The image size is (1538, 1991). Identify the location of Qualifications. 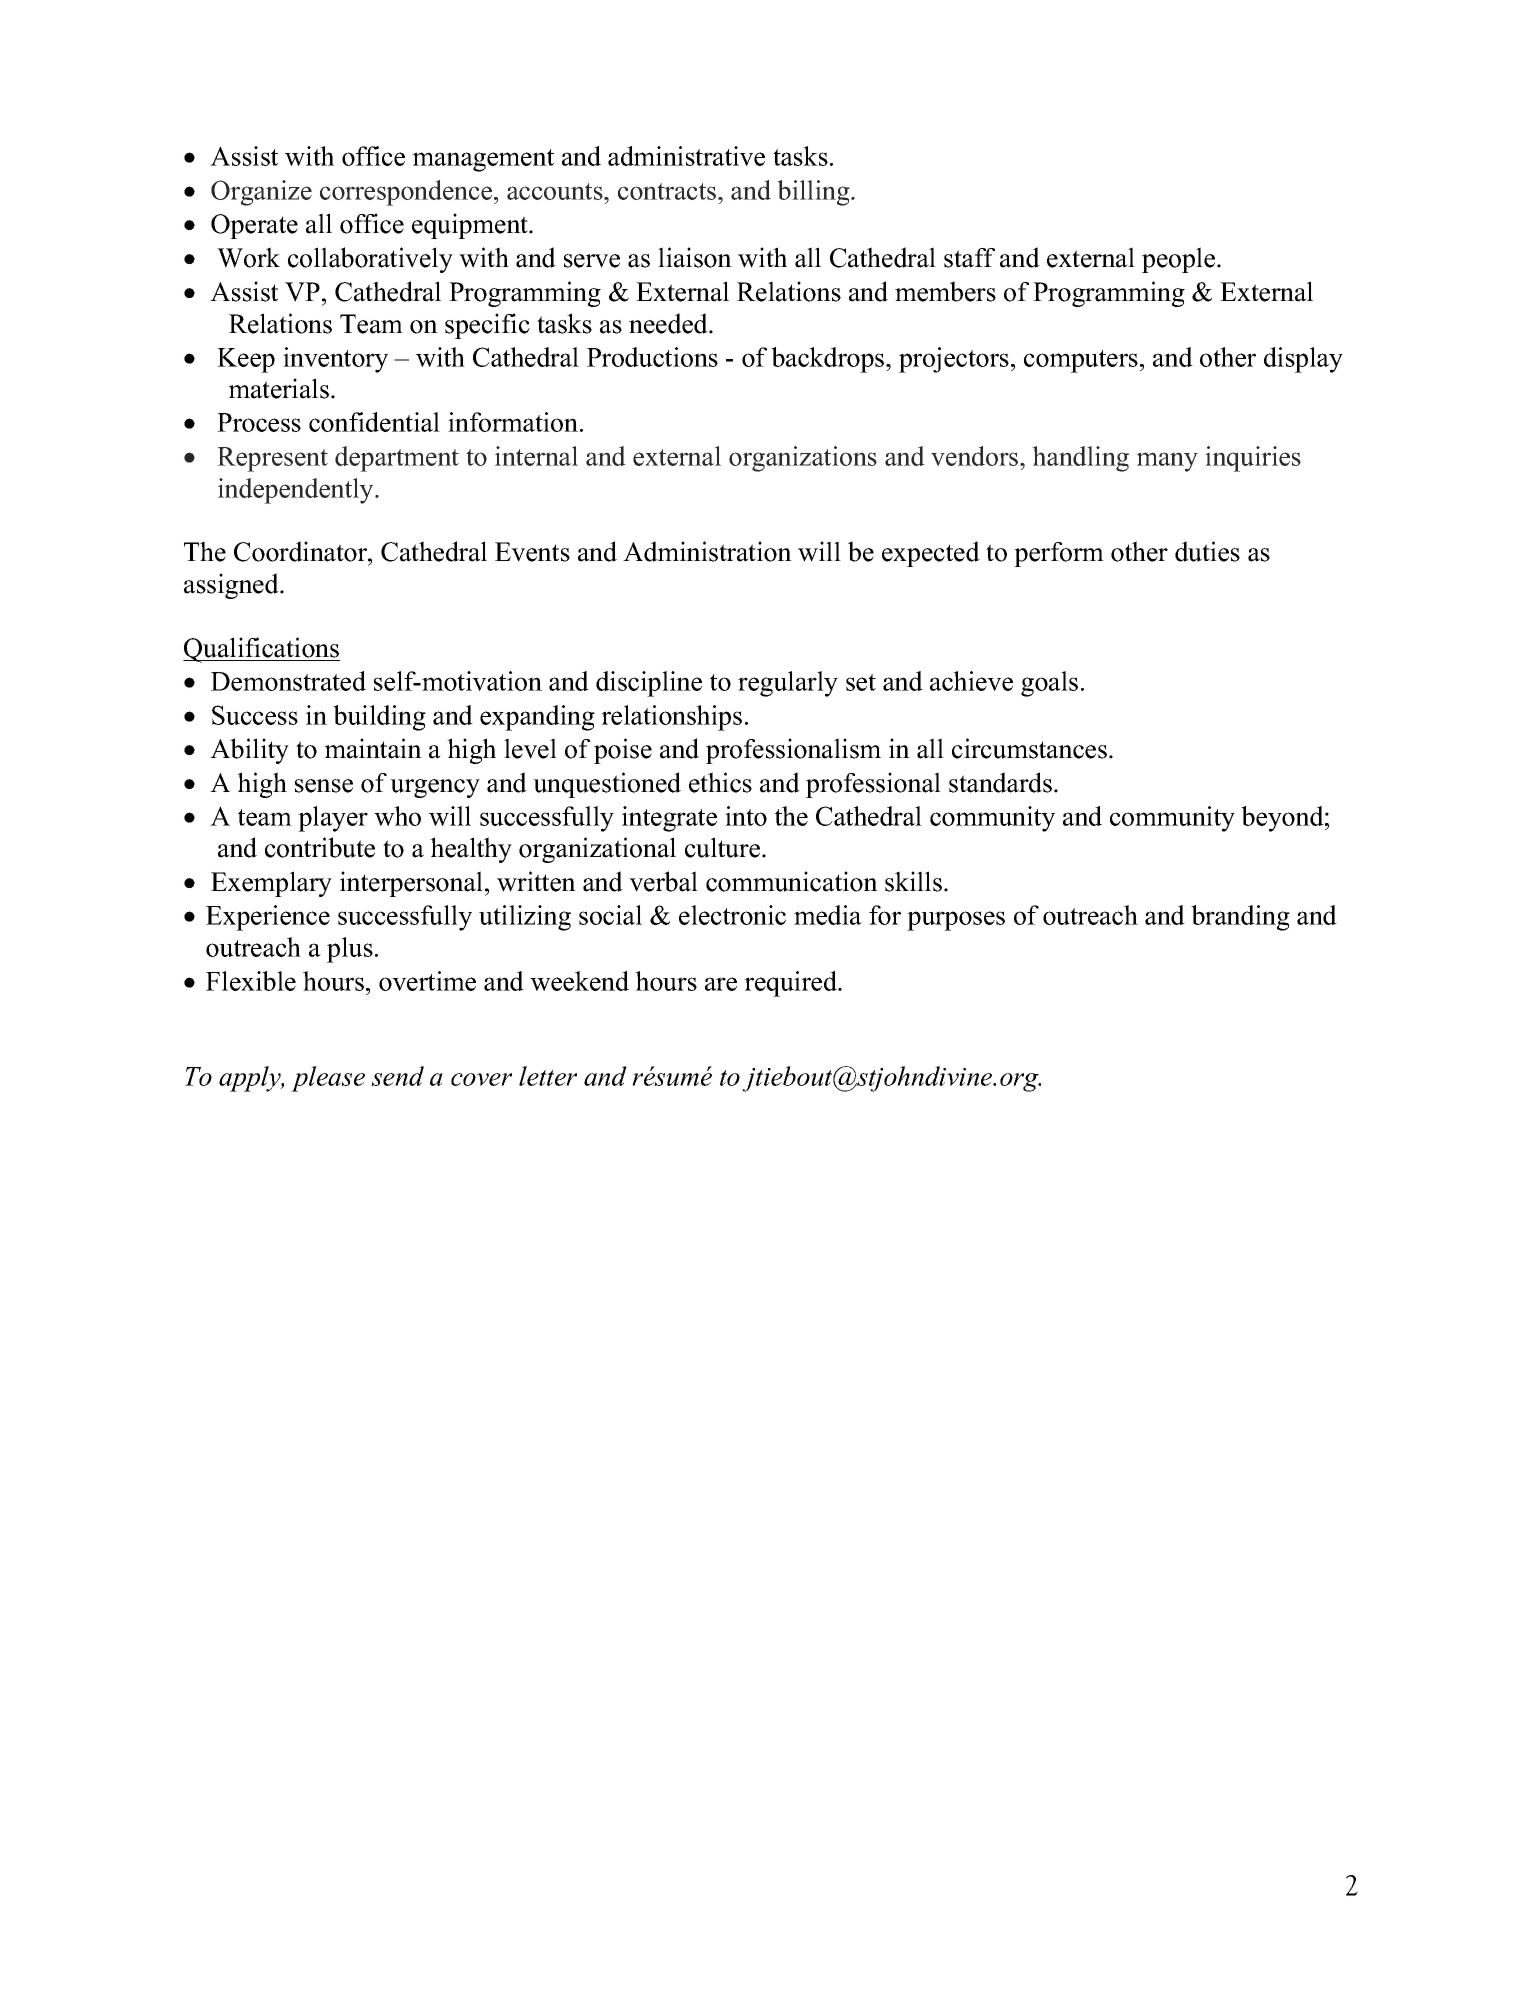
(261, 650).
